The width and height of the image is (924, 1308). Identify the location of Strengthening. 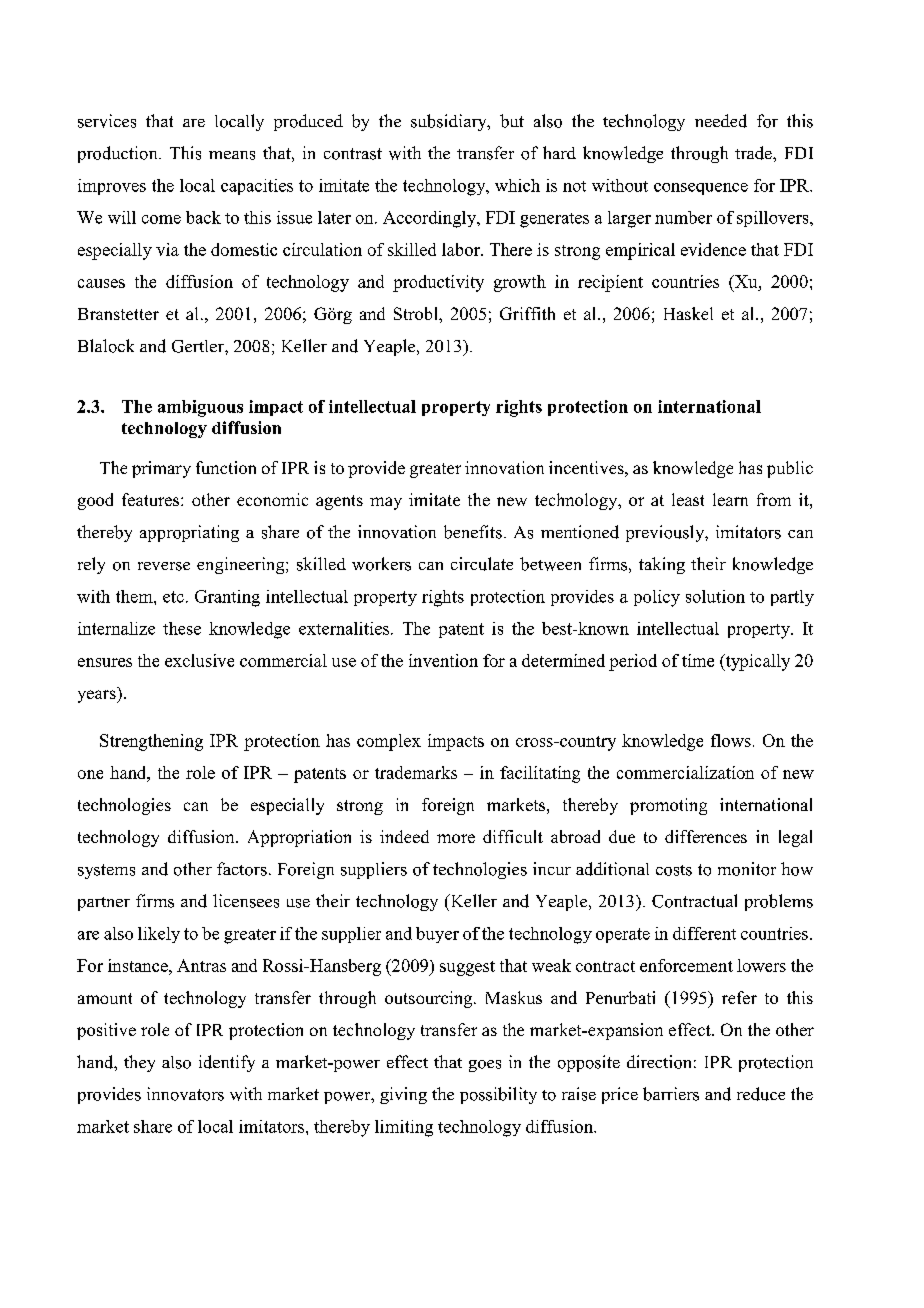
(151, 742).
